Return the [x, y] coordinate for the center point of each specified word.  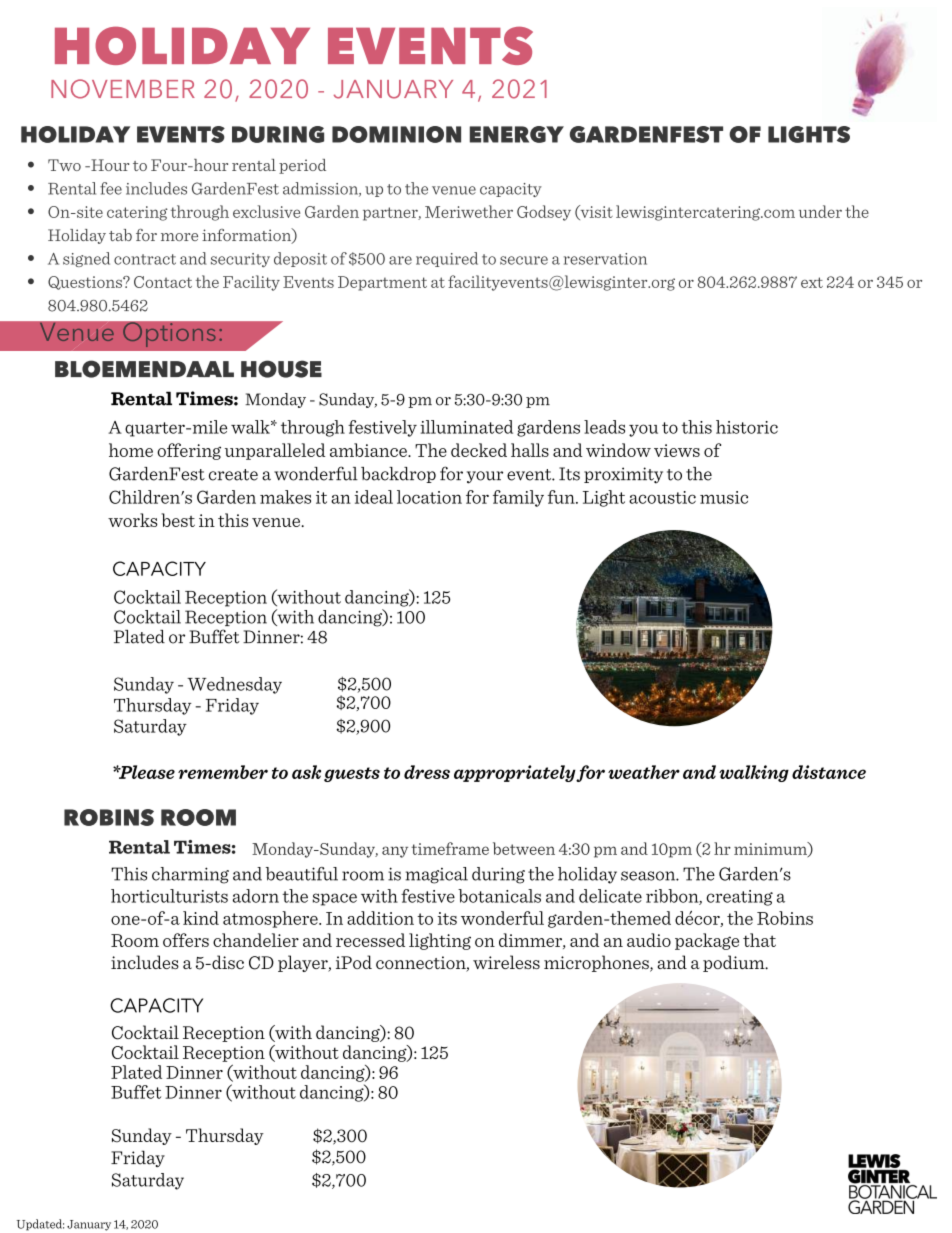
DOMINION [396, 134]
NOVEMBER [123, 89]
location [429, 497]
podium [735, 963]
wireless [506, 962]
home [131, 450]
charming [190, 875]
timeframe [450, 848]
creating [739, 898]
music [724, 497]
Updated [40, 1225]
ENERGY [517, 134]
